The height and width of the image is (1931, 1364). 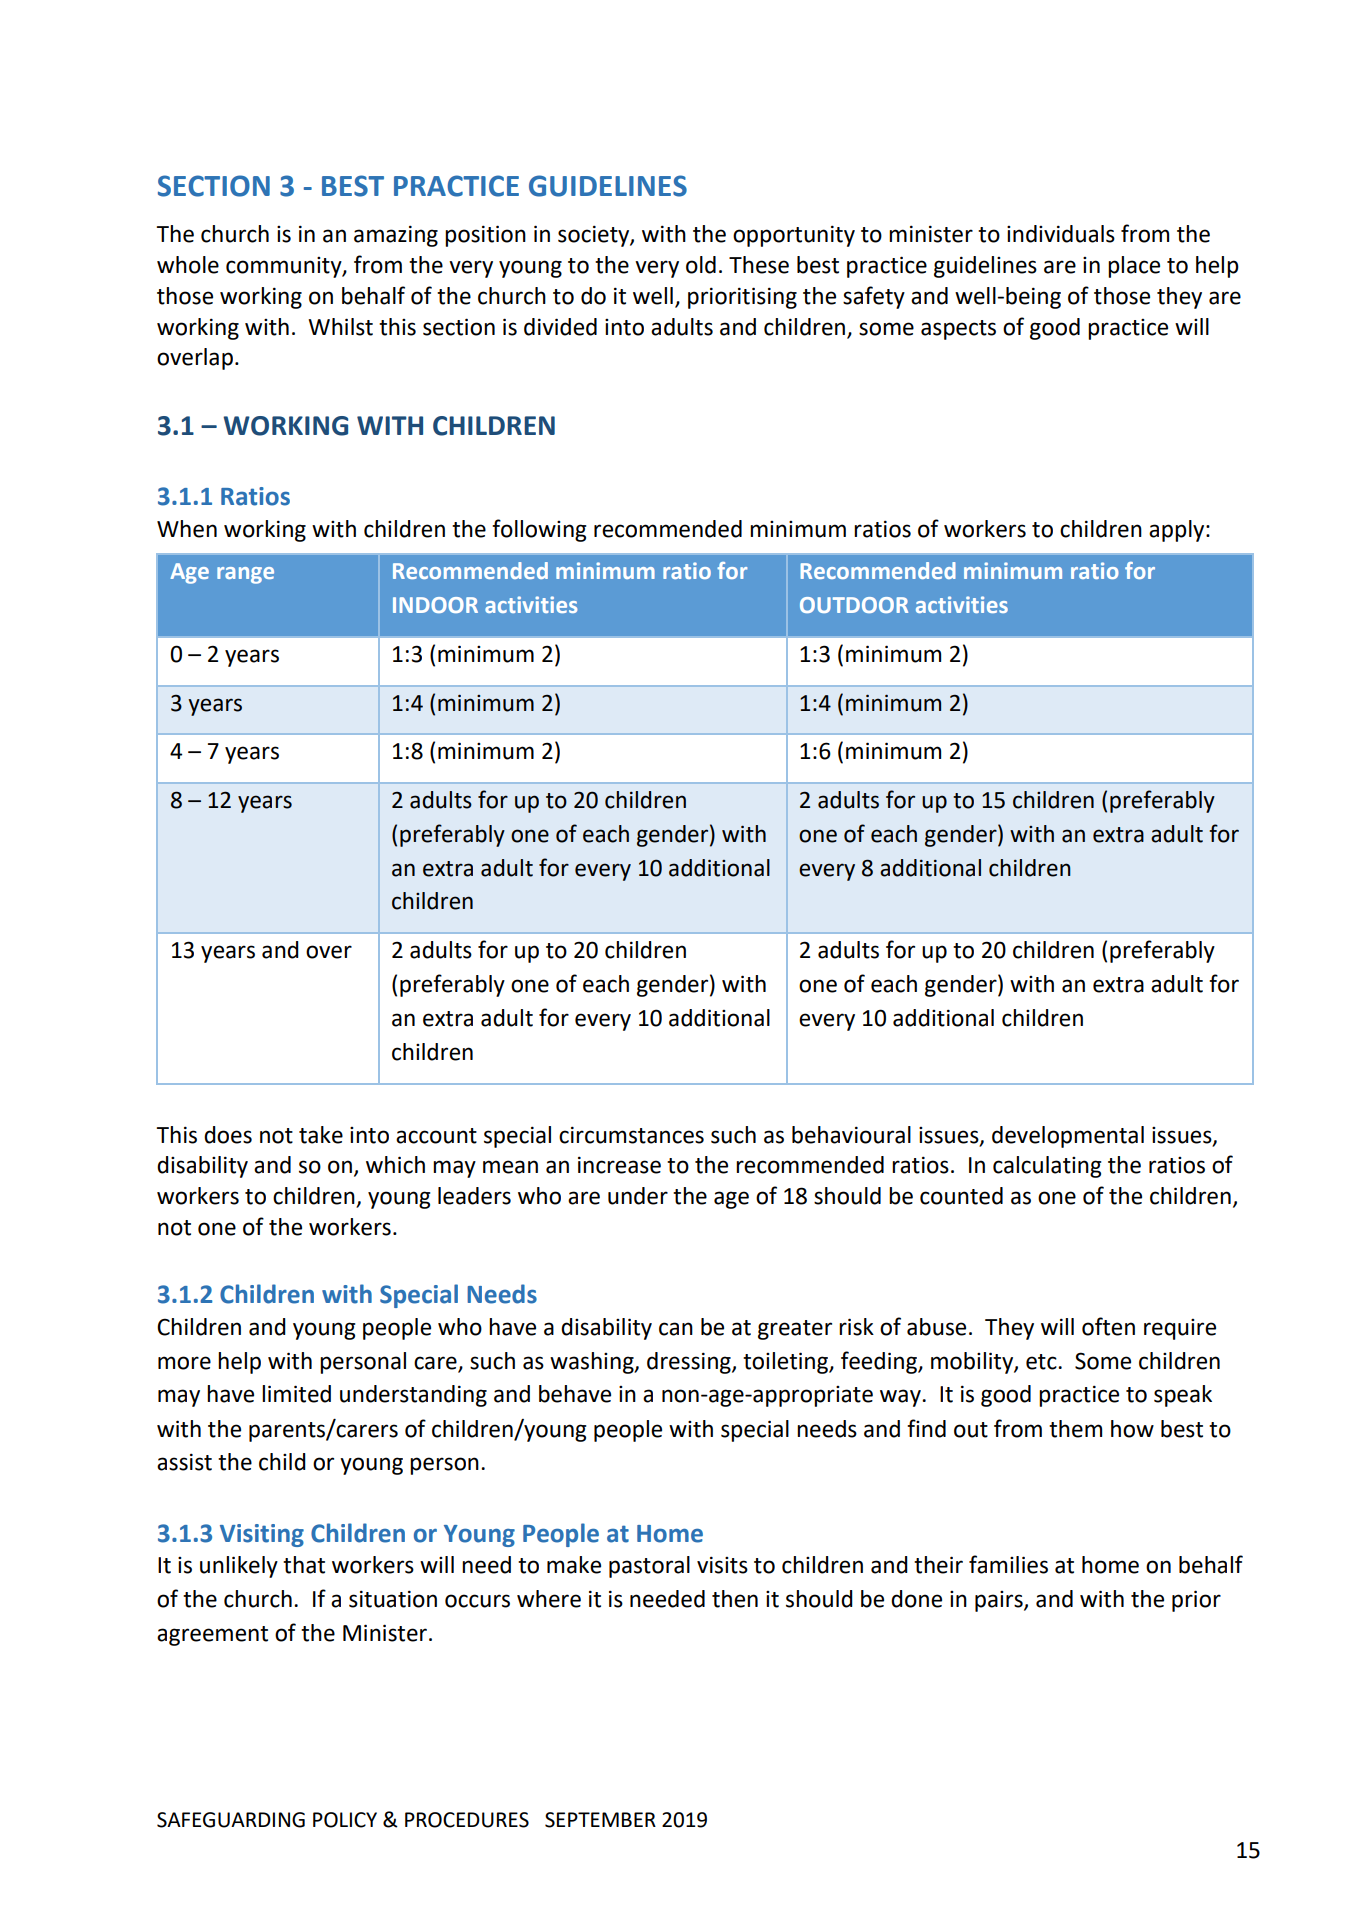 I want to click on individuals, so click(x=1061, y=234).
